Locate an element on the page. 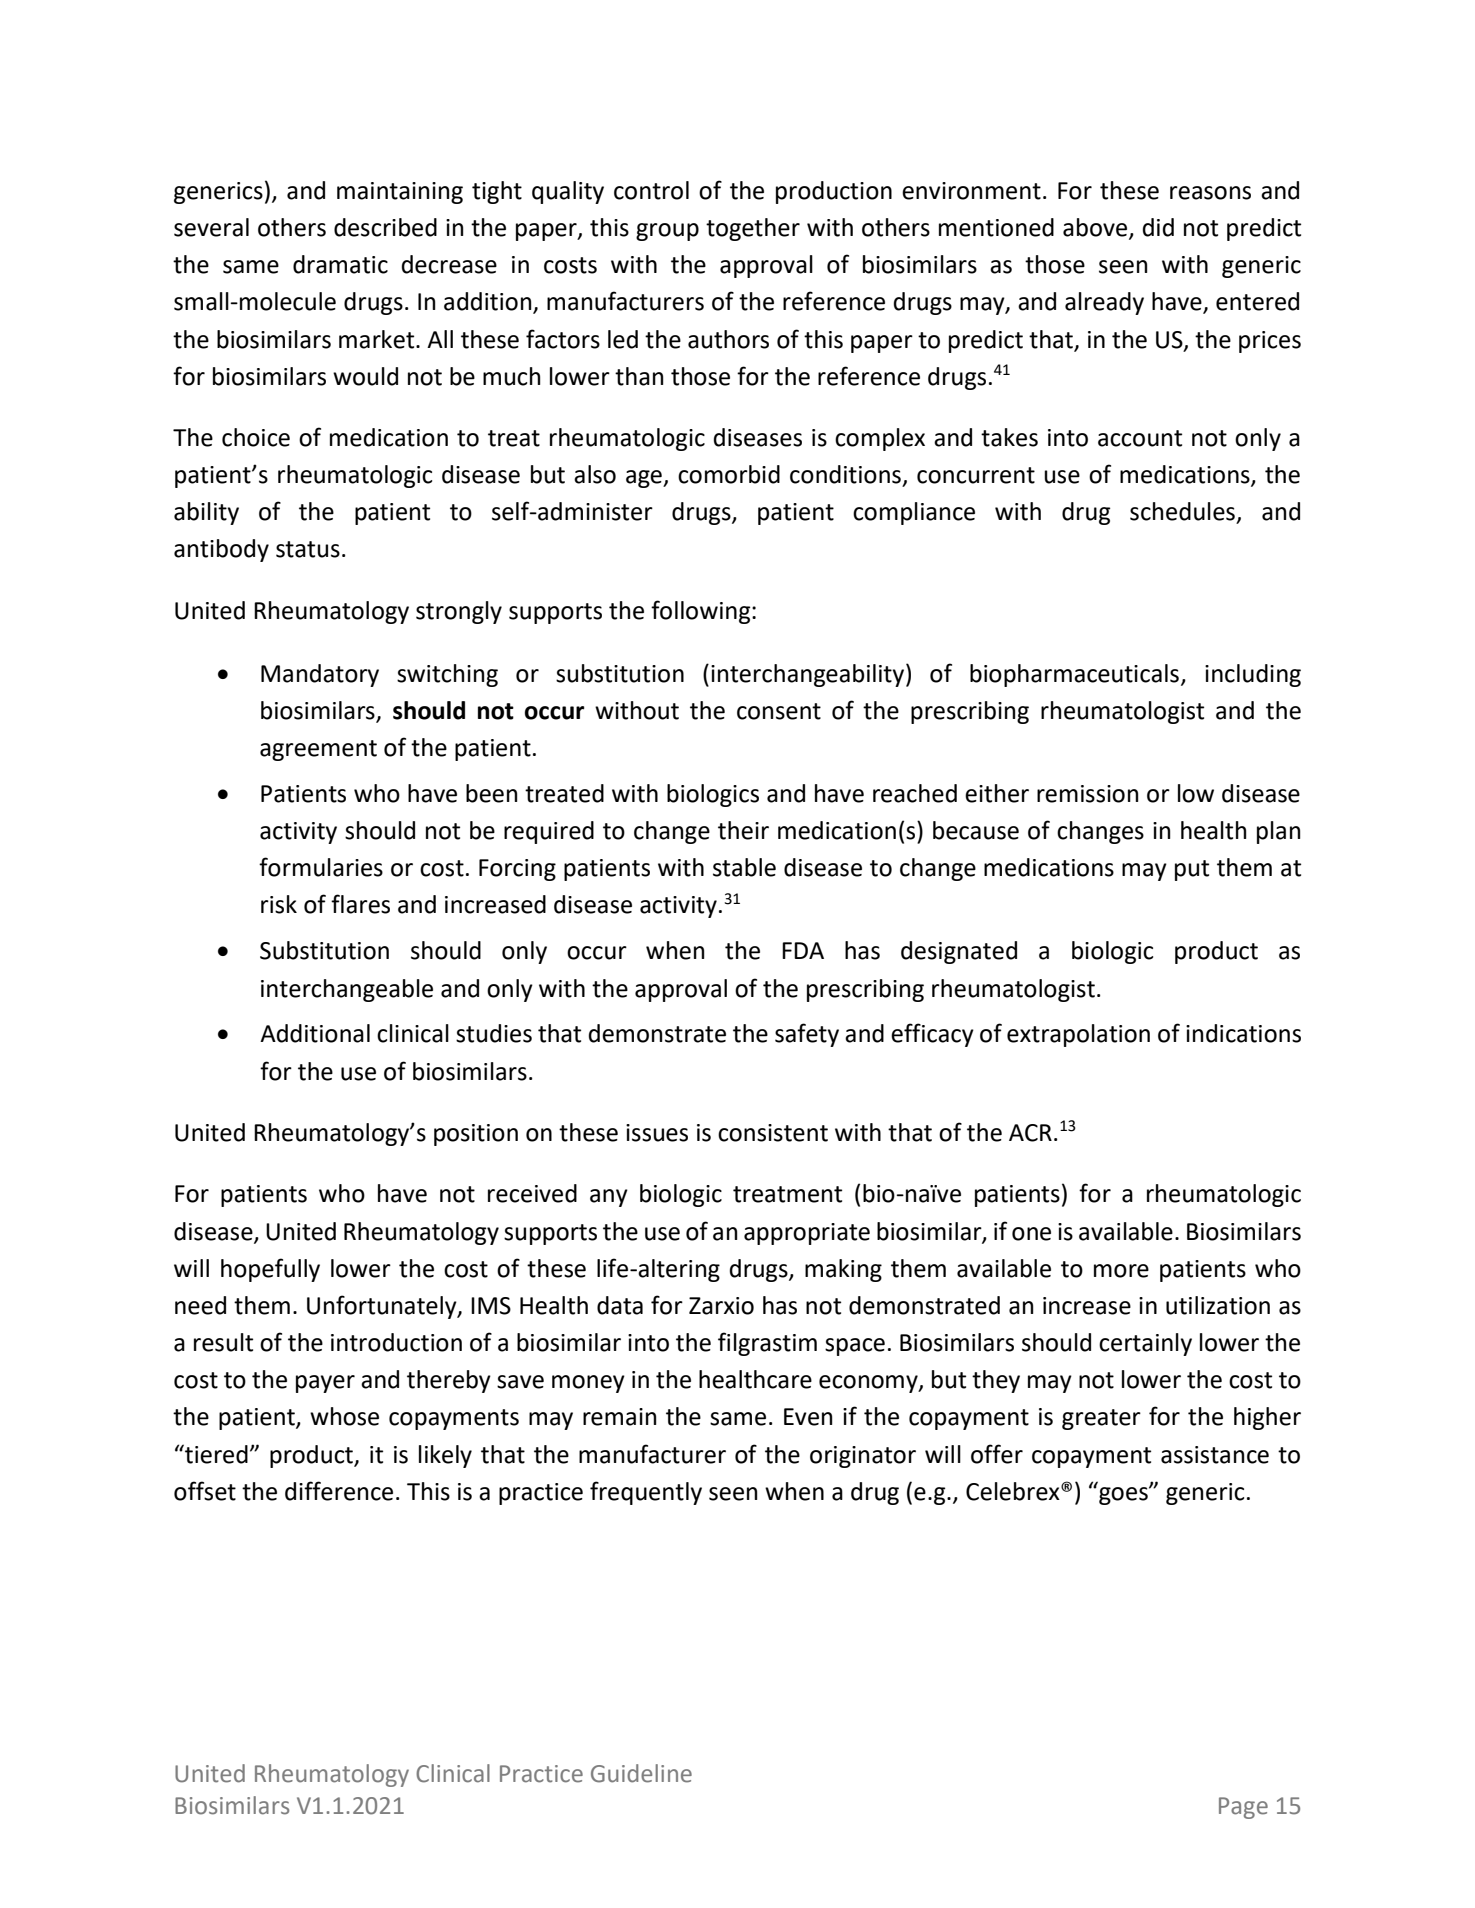 The image size is (1475, 1908). Guideline is located at coordinates (641, 1773).
